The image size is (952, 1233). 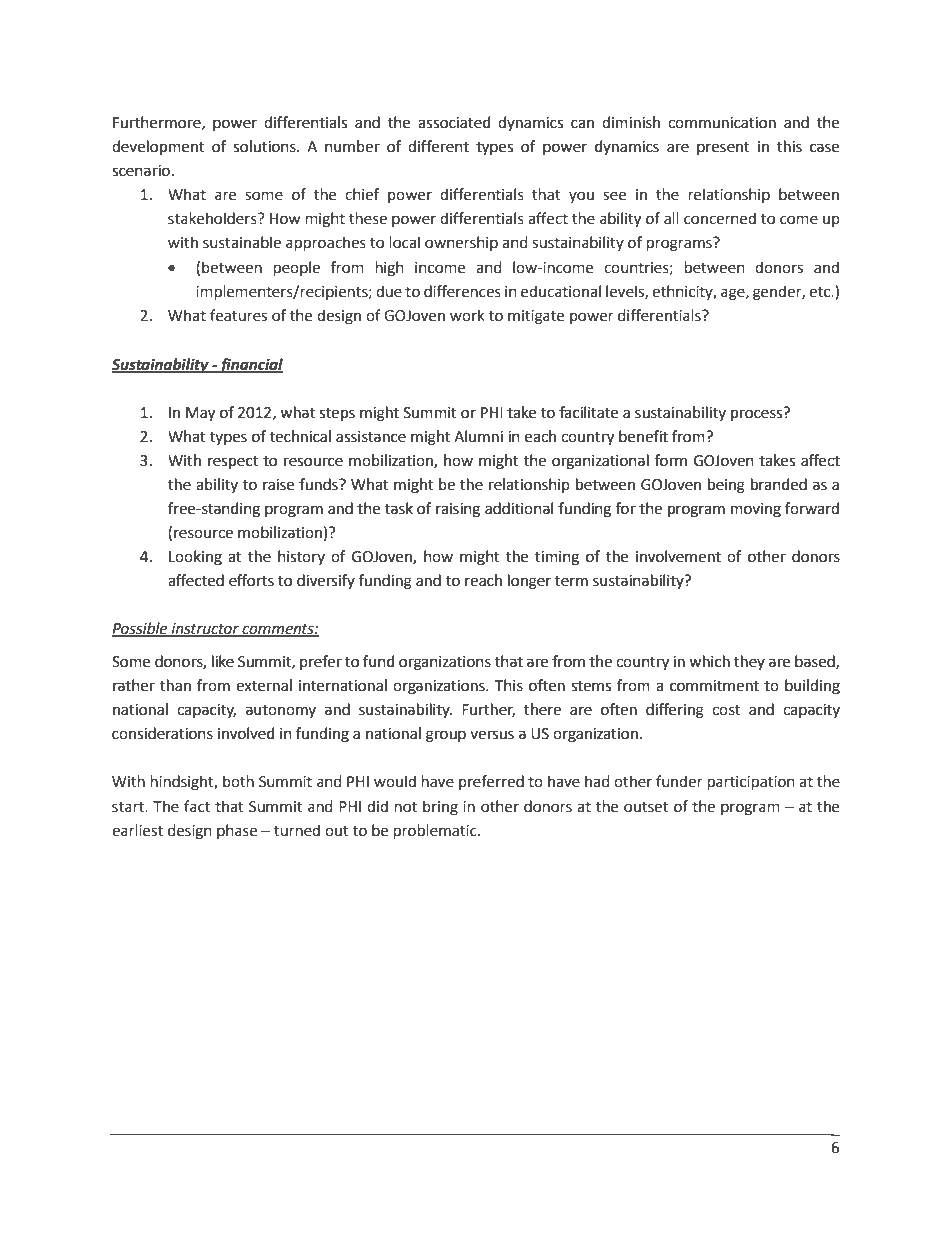 I want to click on solutions, so click(x=265, y=146).
